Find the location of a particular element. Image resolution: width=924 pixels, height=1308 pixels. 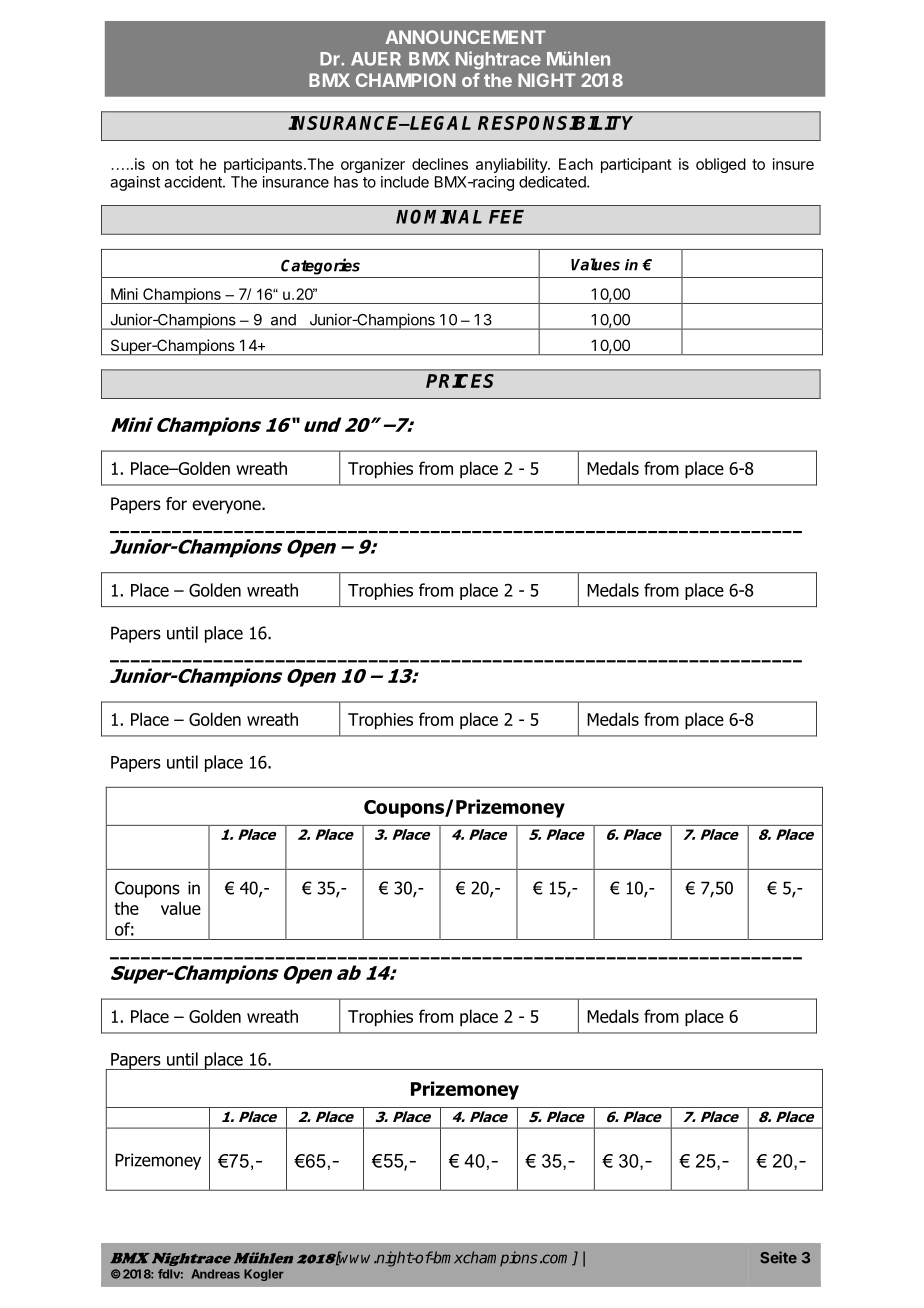

tot is located at coordinates (184, 164).
